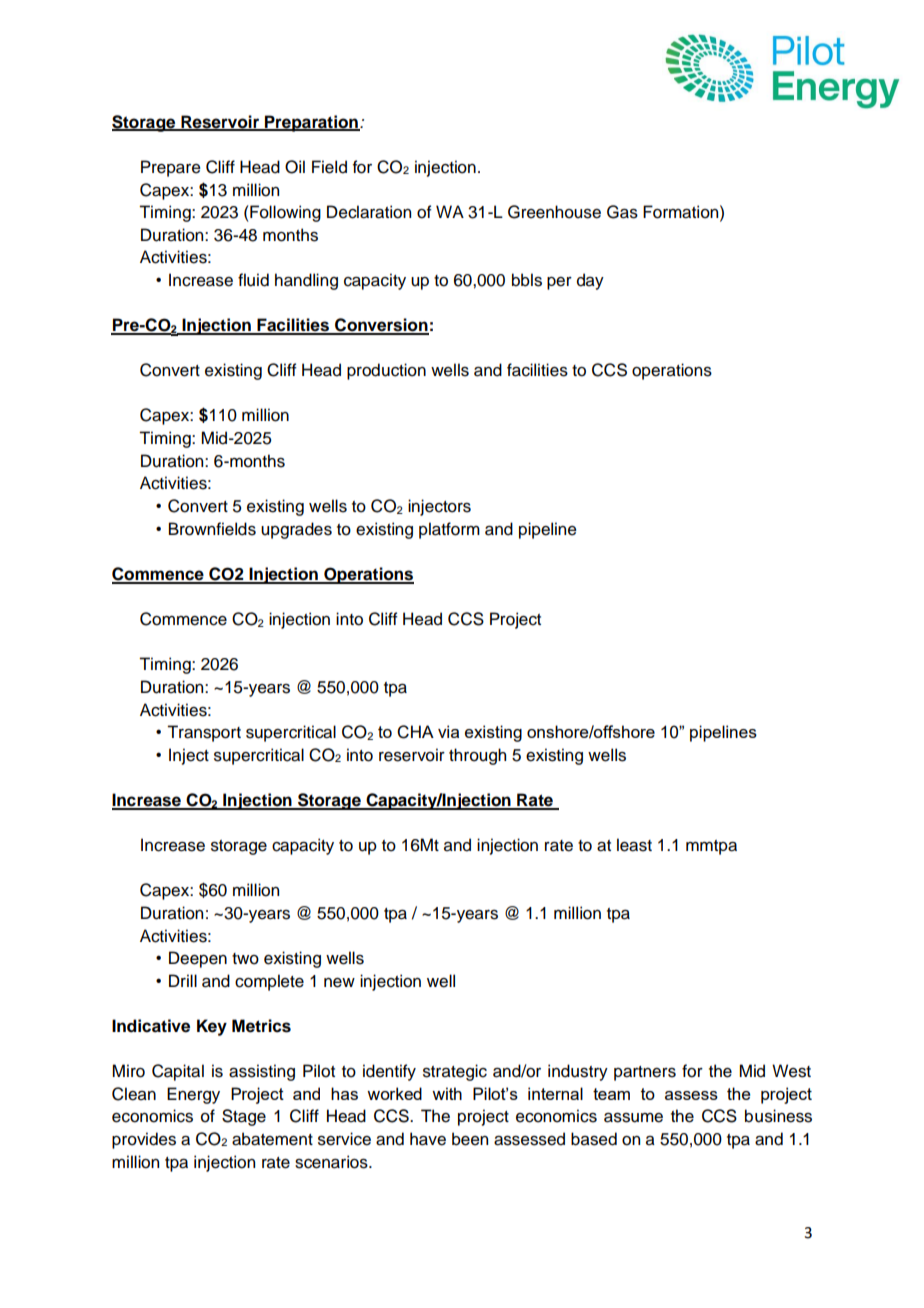 The height and width of the document is (1308, 924). Describe the element at coordinates (645, 1073) in the document. I see `partners` at that location.
